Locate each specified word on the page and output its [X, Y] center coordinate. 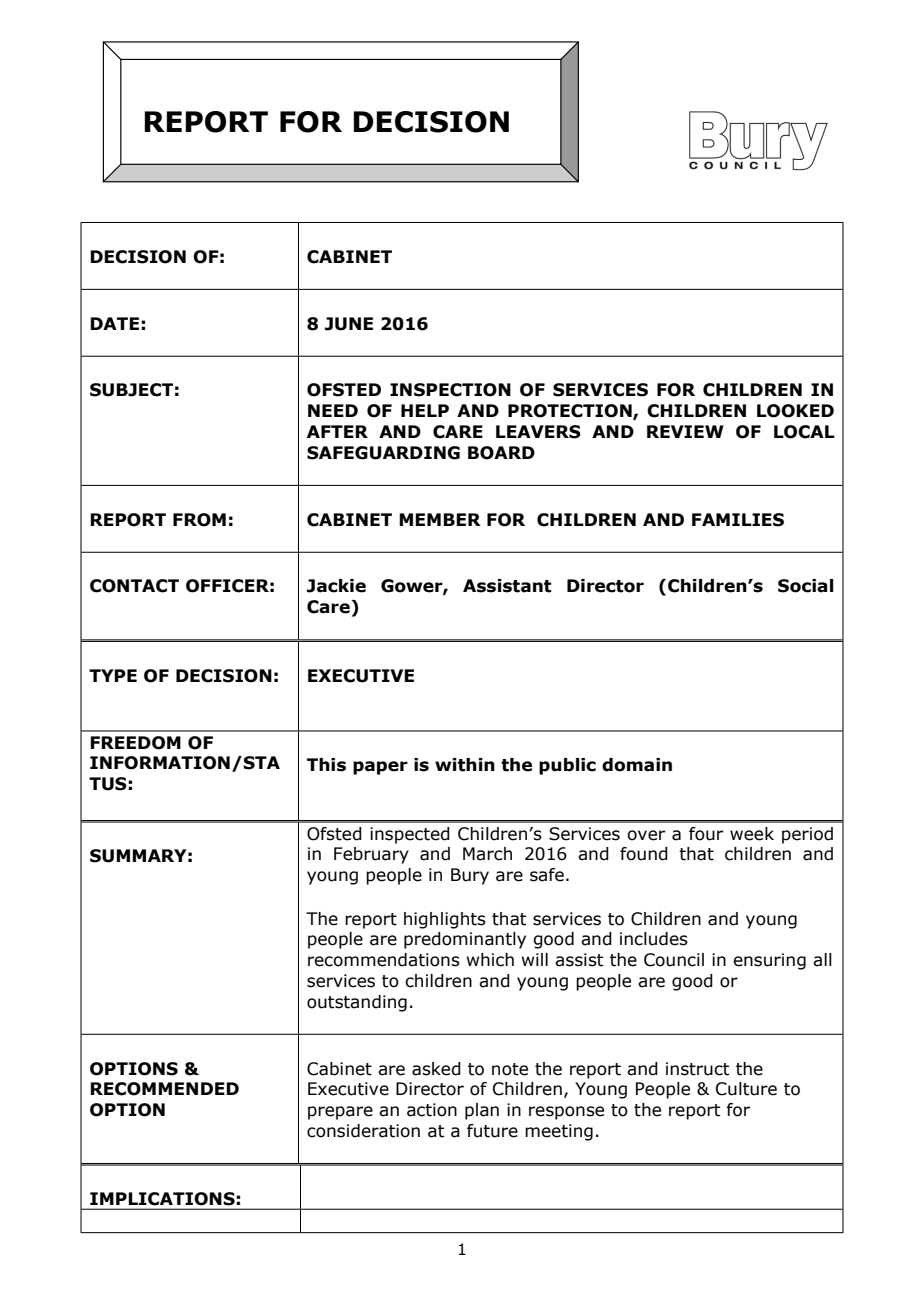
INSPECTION [450, 390]
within [465, 765]
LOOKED [795, 411]
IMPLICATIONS [162, 1198]
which [490, 960]
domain [637, 765]
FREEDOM [135, 743]
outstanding [357, 1003]
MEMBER [440, 519]
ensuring [769, 961]
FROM [199, 520]
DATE [114, 323]
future [492, 1131]
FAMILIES [738, 520]
